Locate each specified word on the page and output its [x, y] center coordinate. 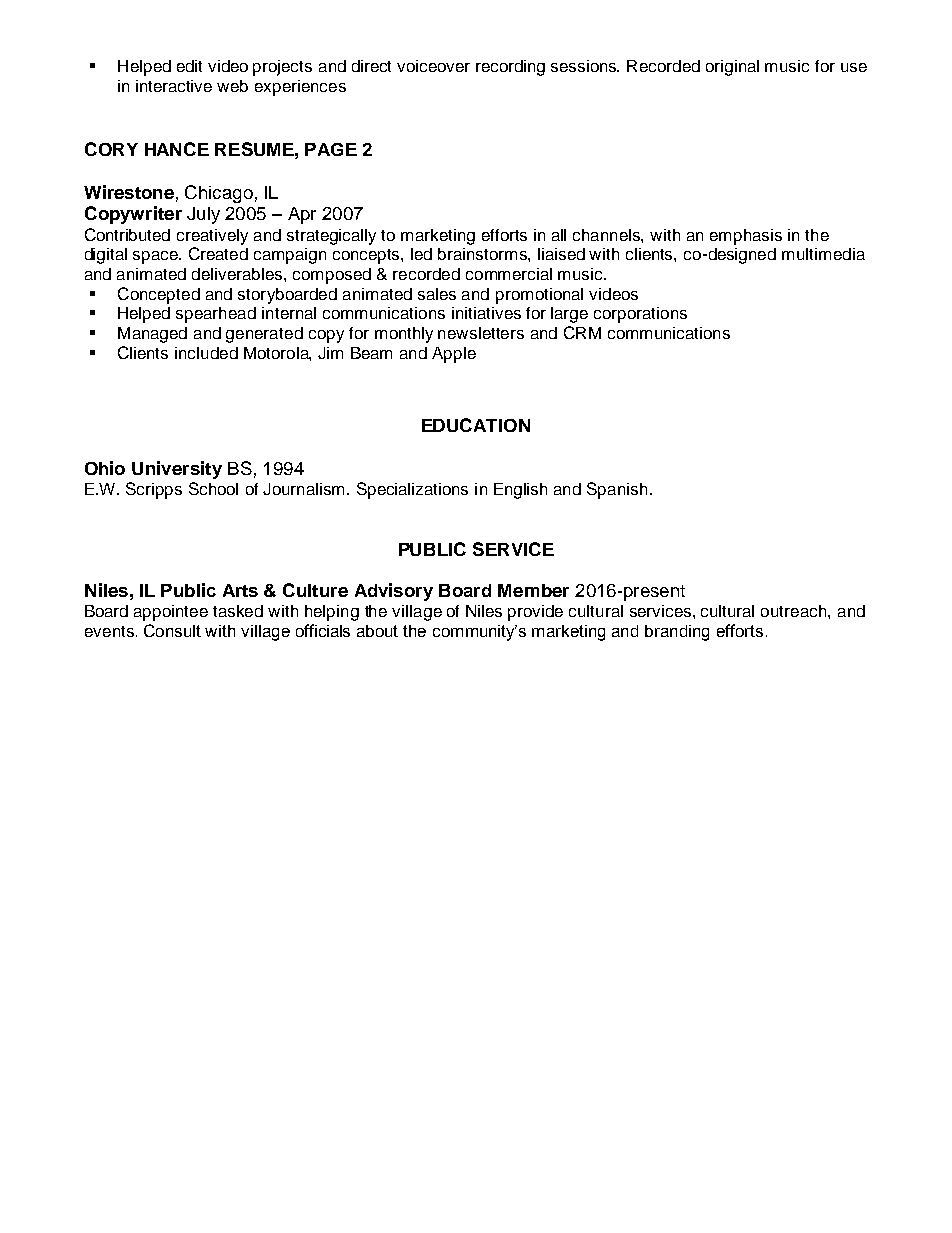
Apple [454, 355]
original [732, 68]
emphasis [746, 237]
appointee [171, 613]
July [203, 215]
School [213, 488]
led [421, 254]
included [206, 353]
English [520, 491]
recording [510, 68]
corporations [640, 315]
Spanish [617, 490]
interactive [174, 86]
